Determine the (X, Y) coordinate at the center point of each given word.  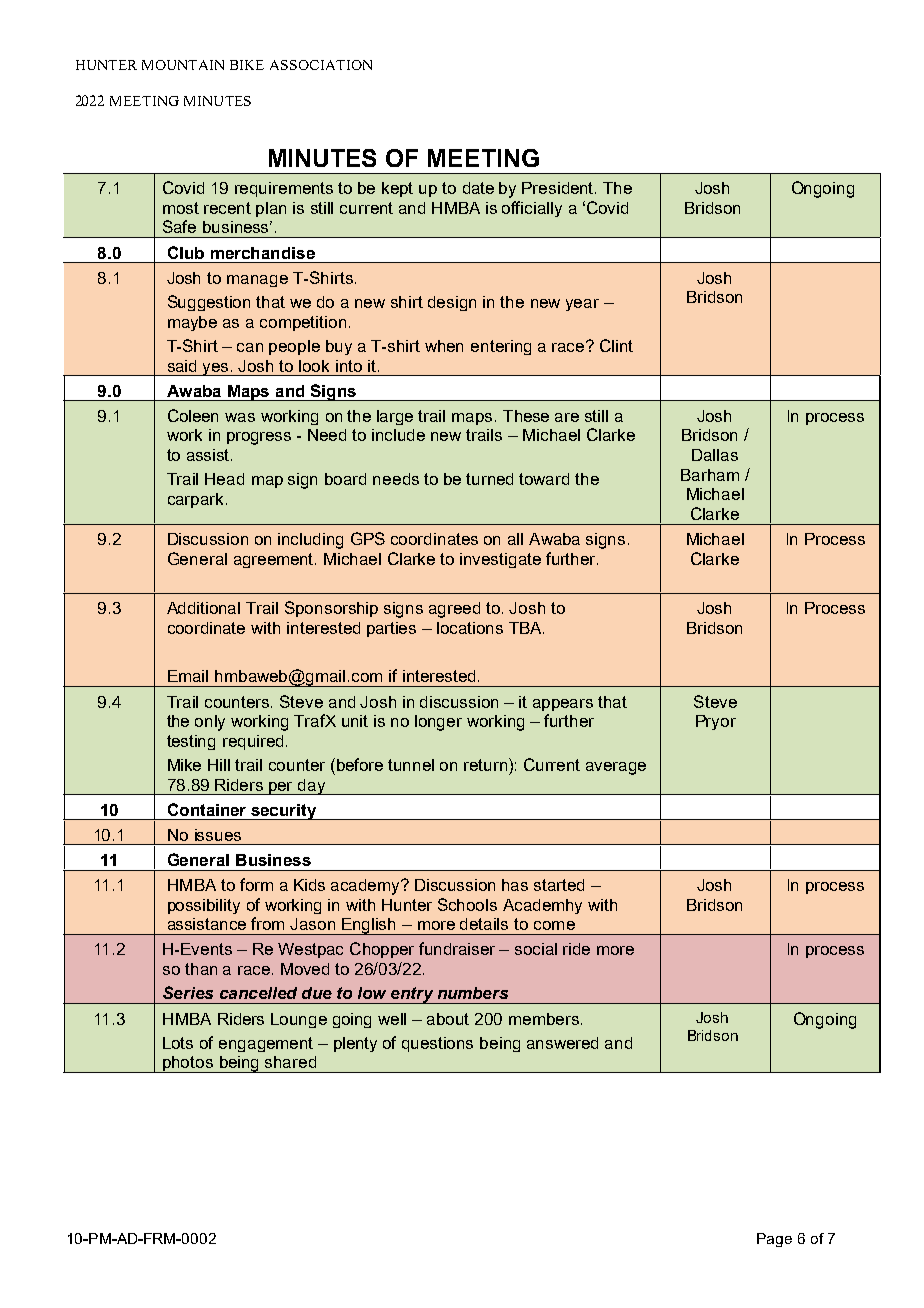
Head (224, 479)
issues (218, 835)
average (616, 768)
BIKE (247, 65)
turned (489, 479)
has (515, 885)
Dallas (715, 455)
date (478, 188)
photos (188, 1064)
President (559, 188)
